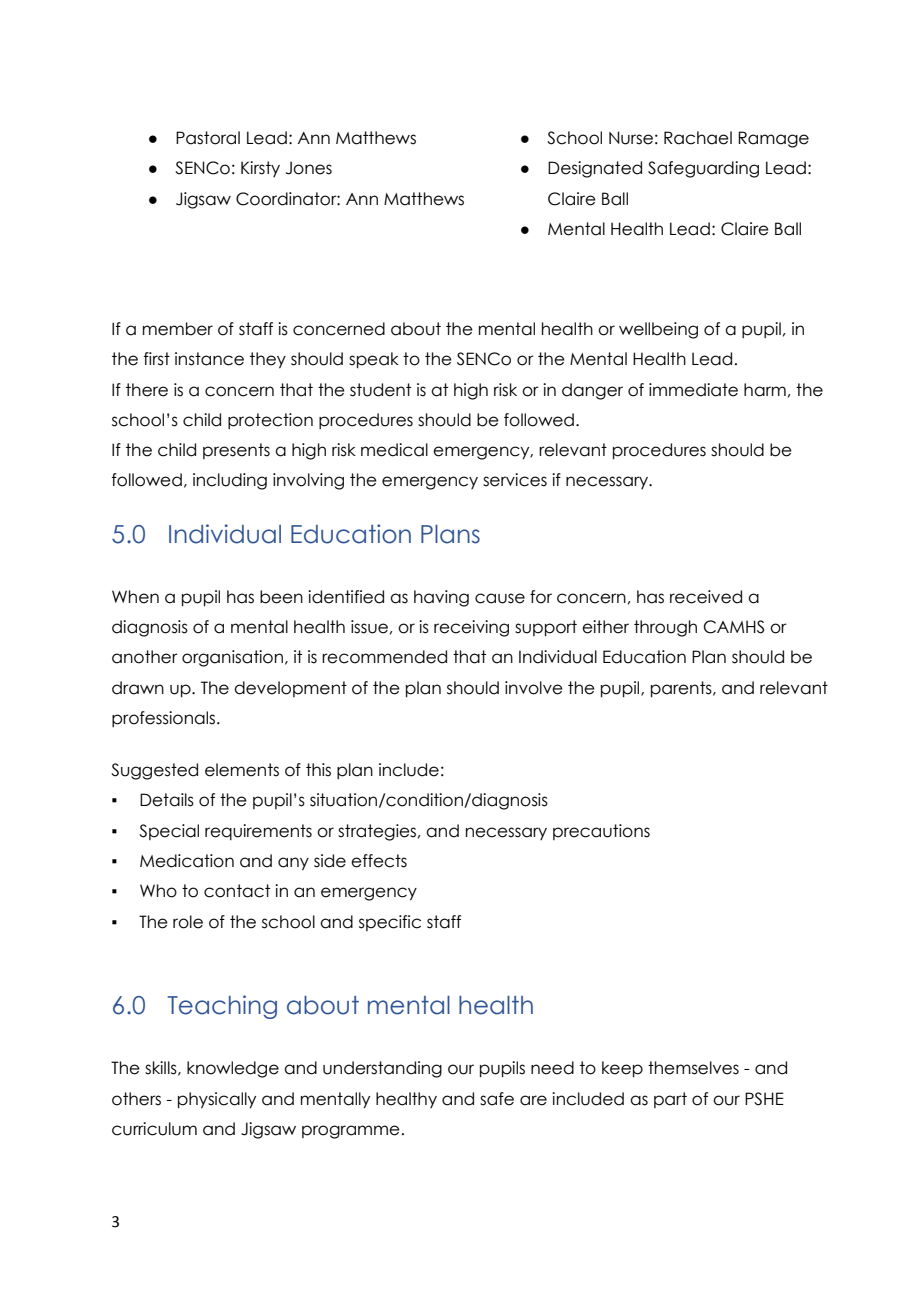 The width and height of the document is (924, 1307). I want to click on Rachael, so click(698, 138).
